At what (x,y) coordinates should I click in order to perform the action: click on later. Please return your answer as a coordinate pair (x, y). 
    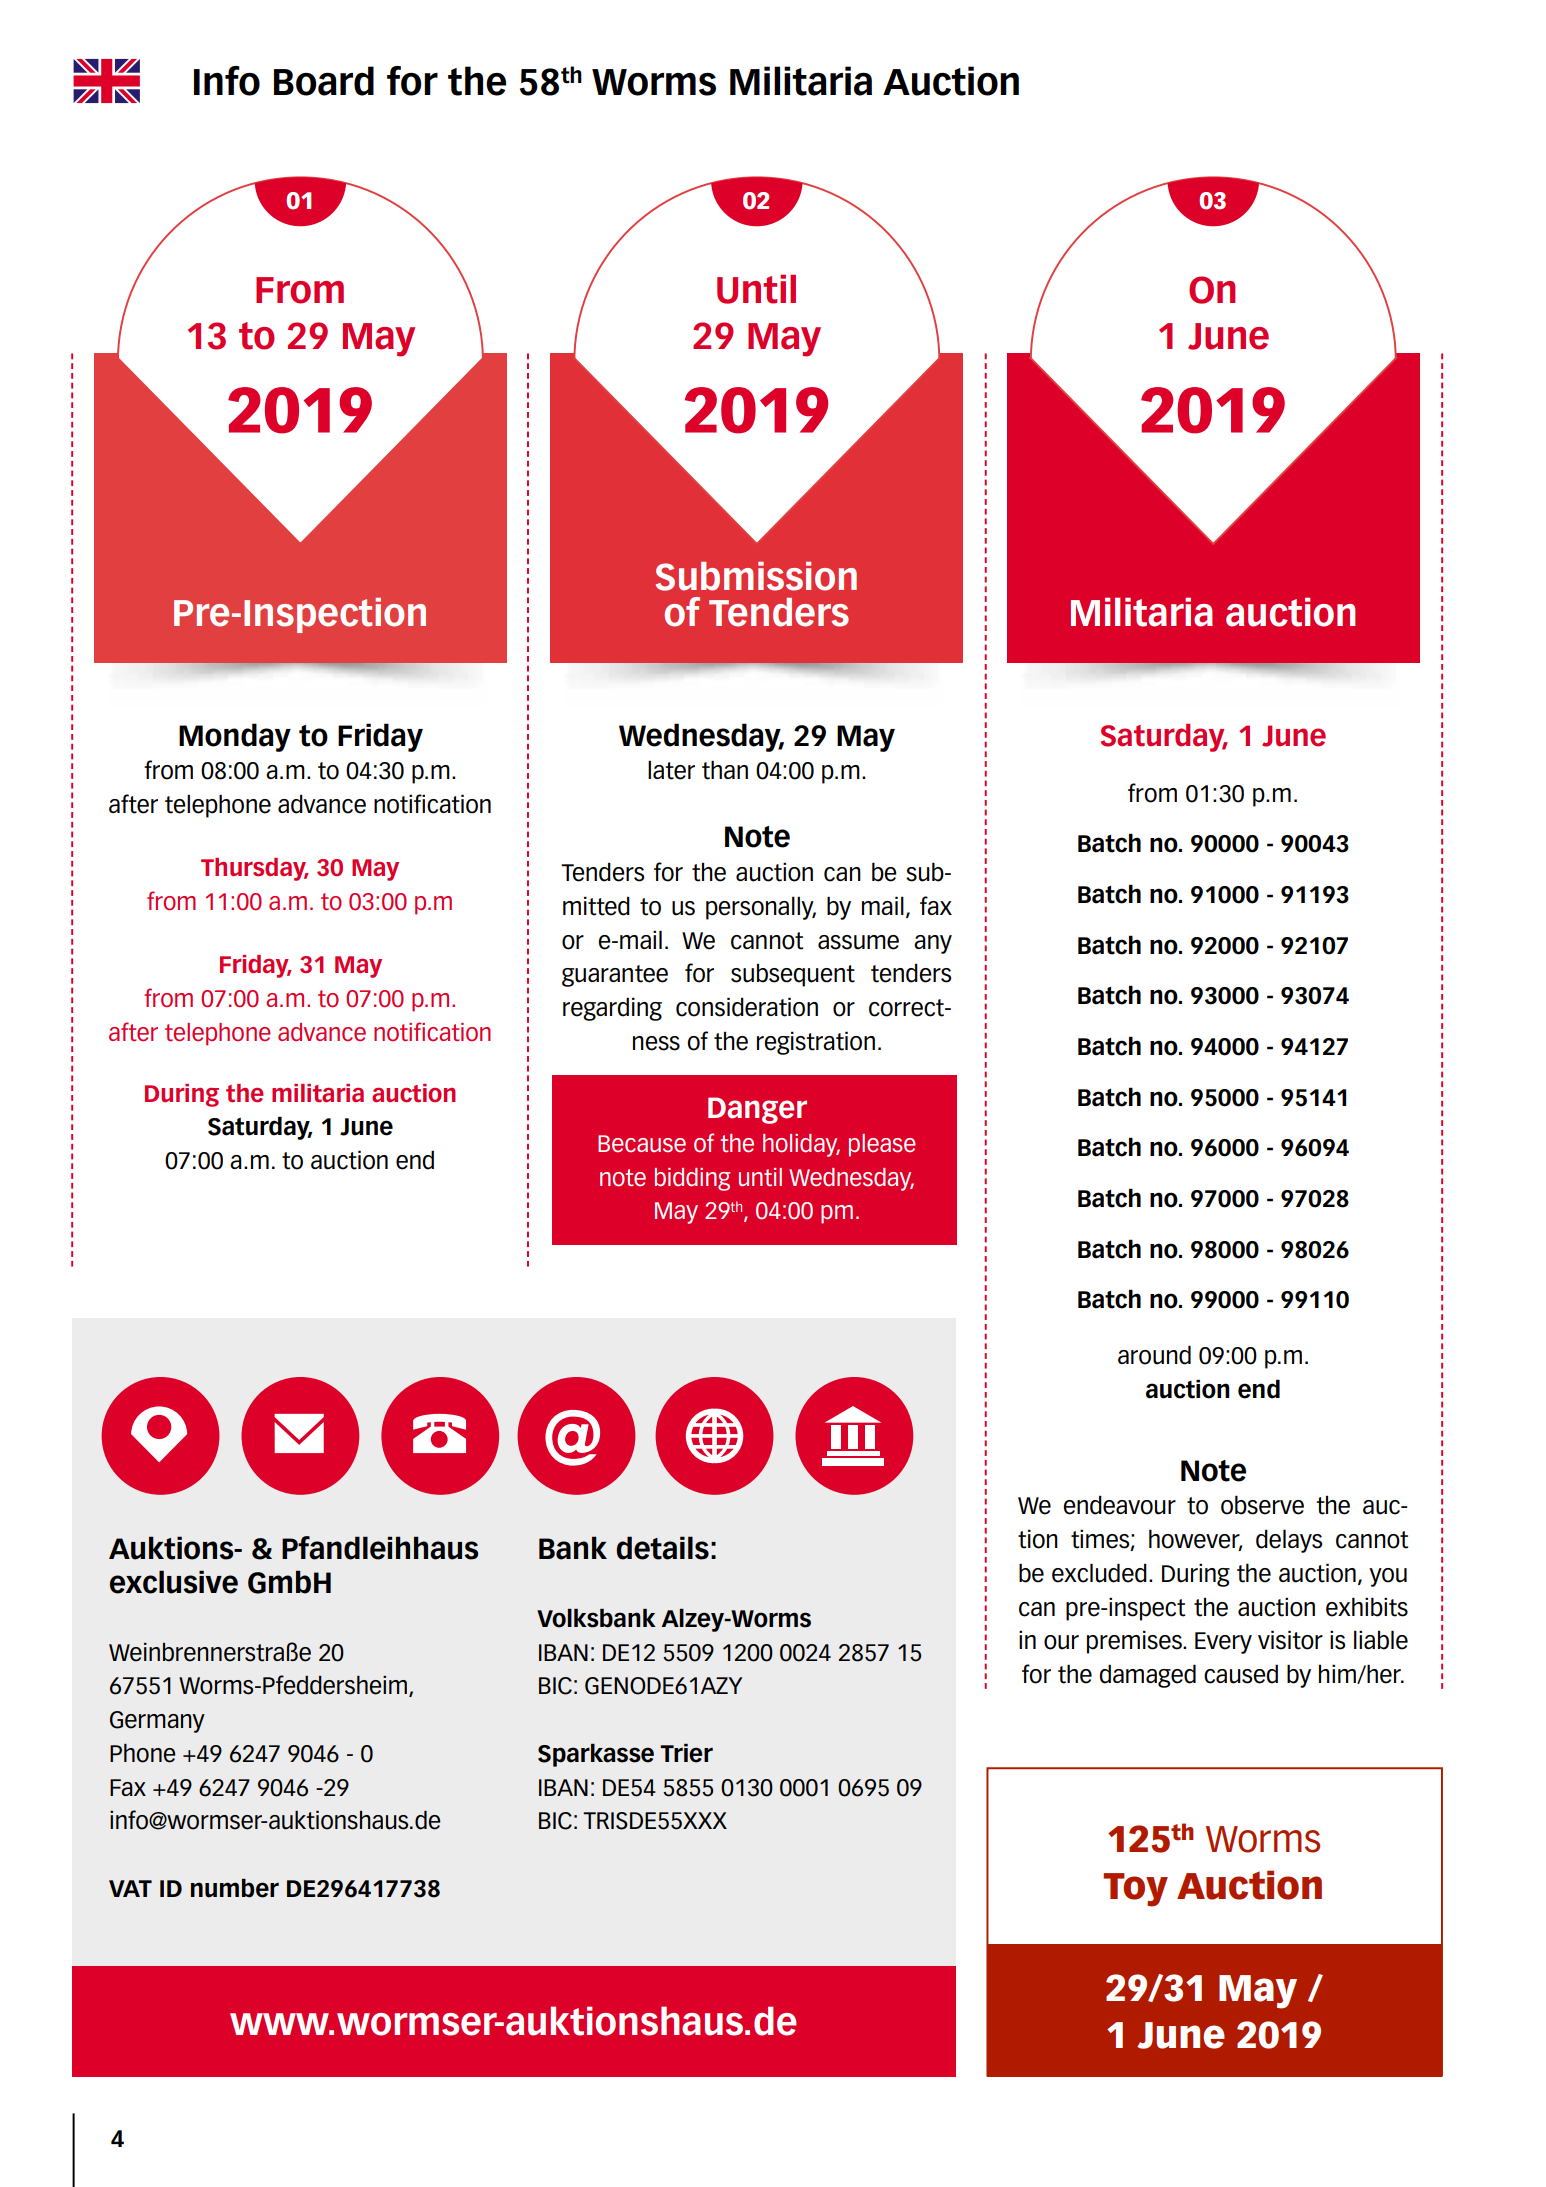
    Looking at the image, I should click on (671, 770).
